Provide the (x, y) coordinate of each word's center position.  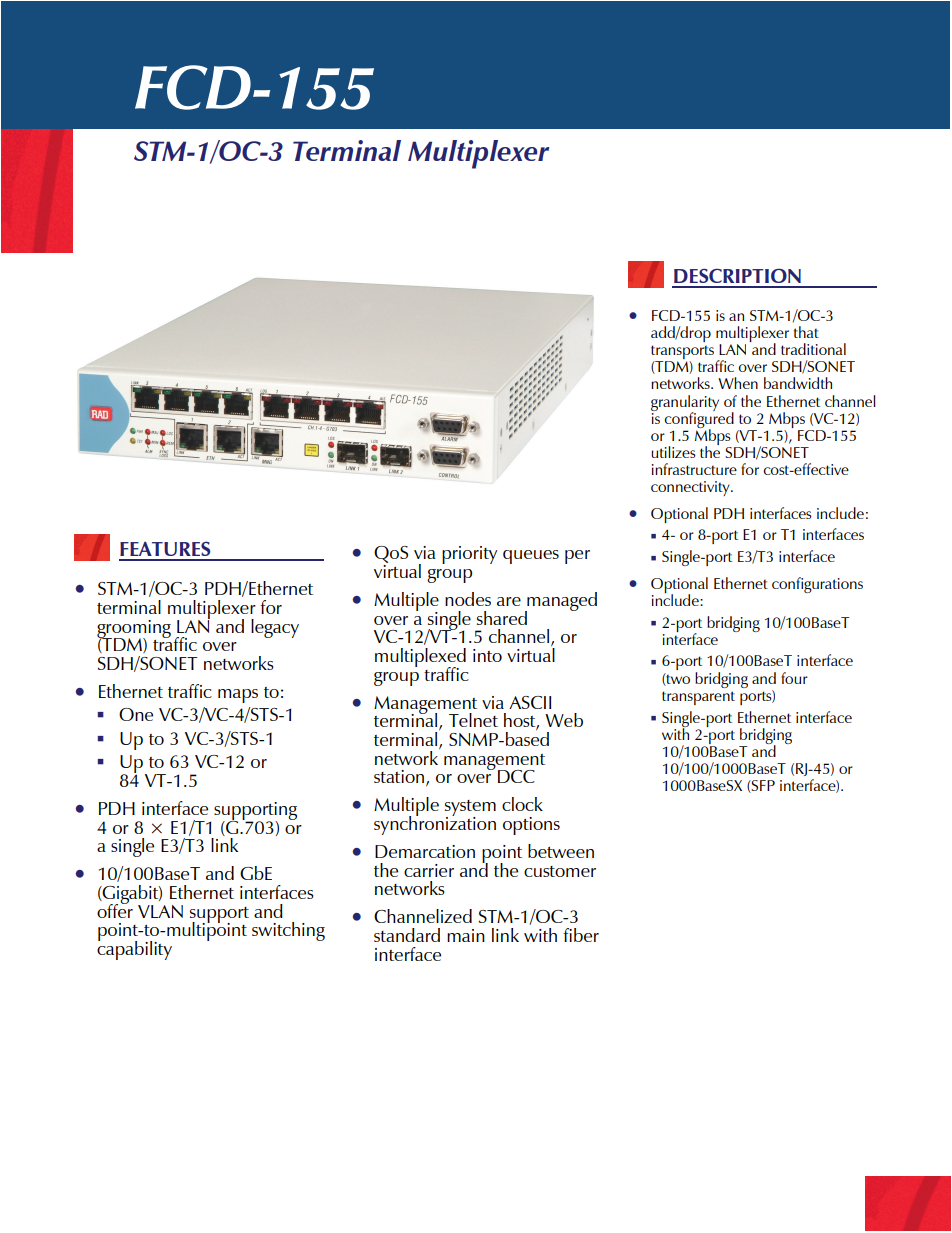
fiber (581, 935)
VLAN (160, 911)
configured (699, 419)
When (738, 383)
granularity (685, 404)
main (466, 935)
